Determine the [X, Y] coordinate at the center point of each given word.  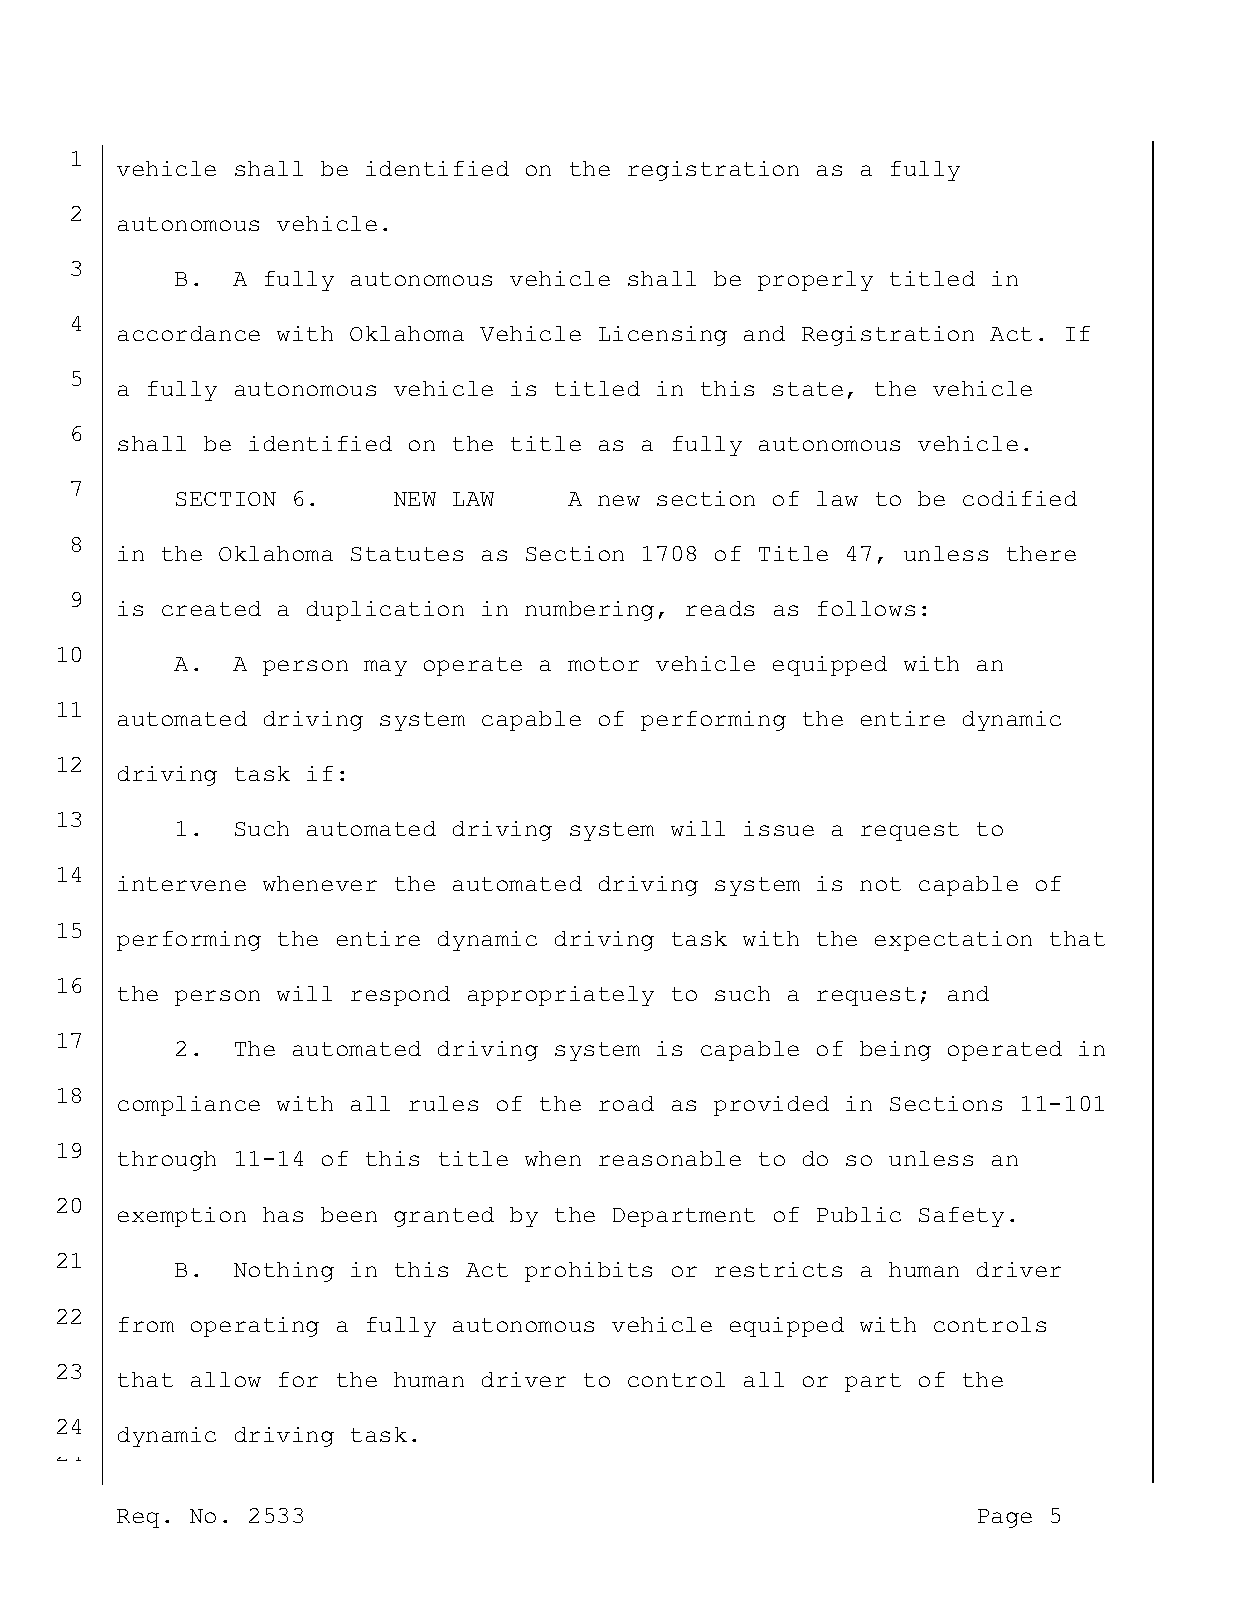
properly [815, 281]
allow [226, 1379]
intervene [182, 883]
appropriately [561, 996]
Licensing [663, 336]
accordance [189, 333]
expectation [953, 941]
